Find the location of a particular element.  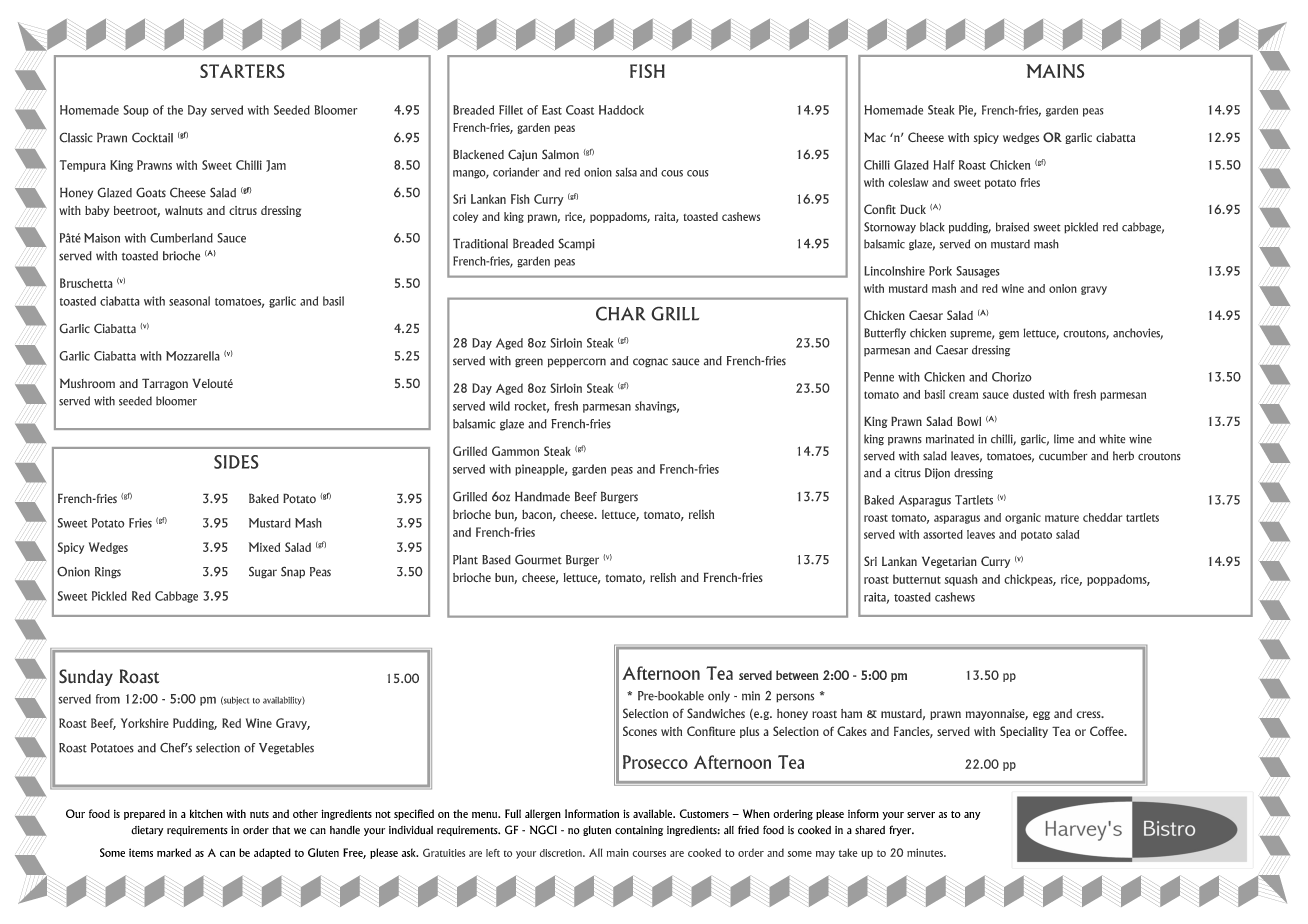

gem is located at coordinates (1009, 335).
